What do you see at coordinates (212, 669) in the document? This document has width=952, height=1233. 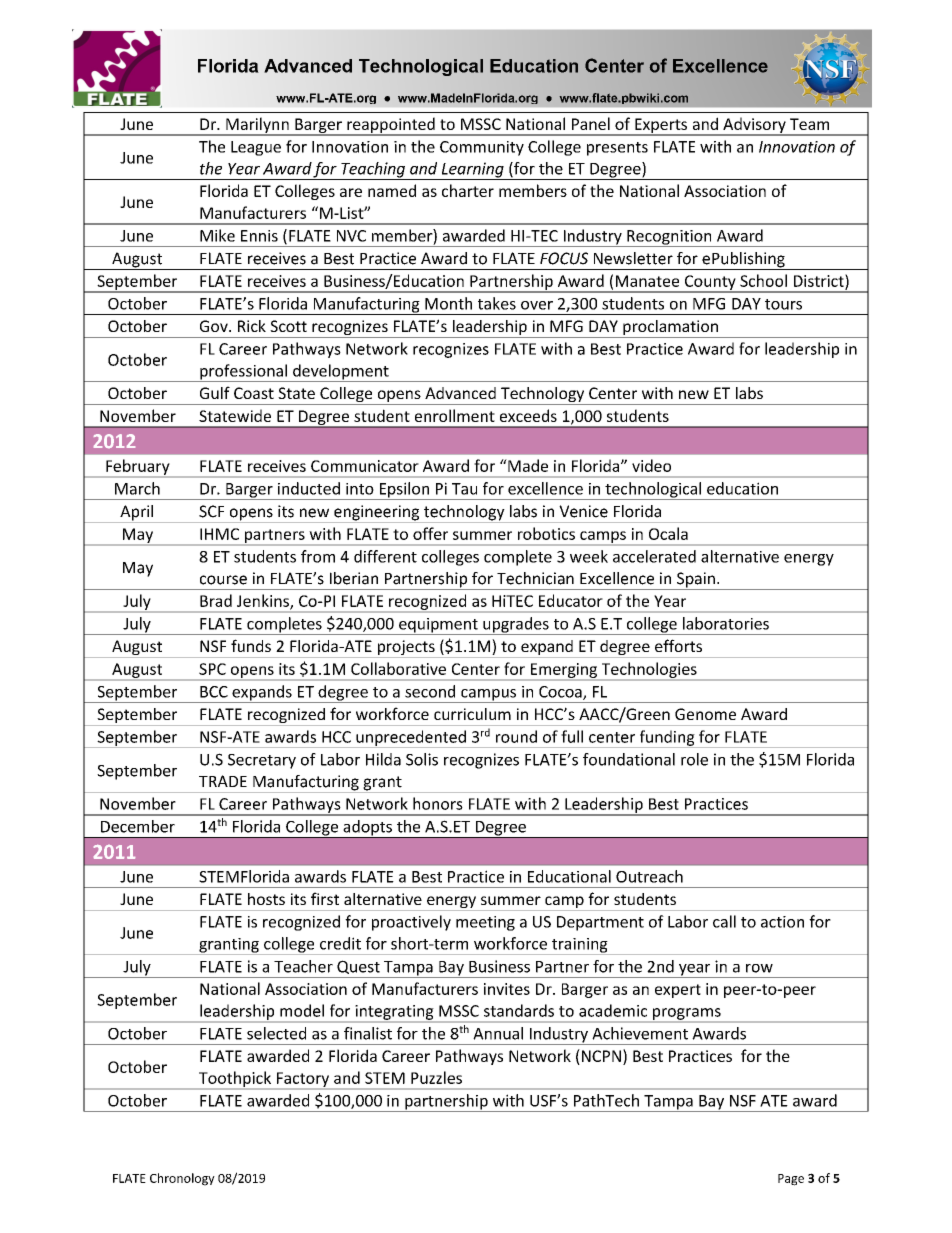 I see `SPC` at bounding box center [212, 669].
